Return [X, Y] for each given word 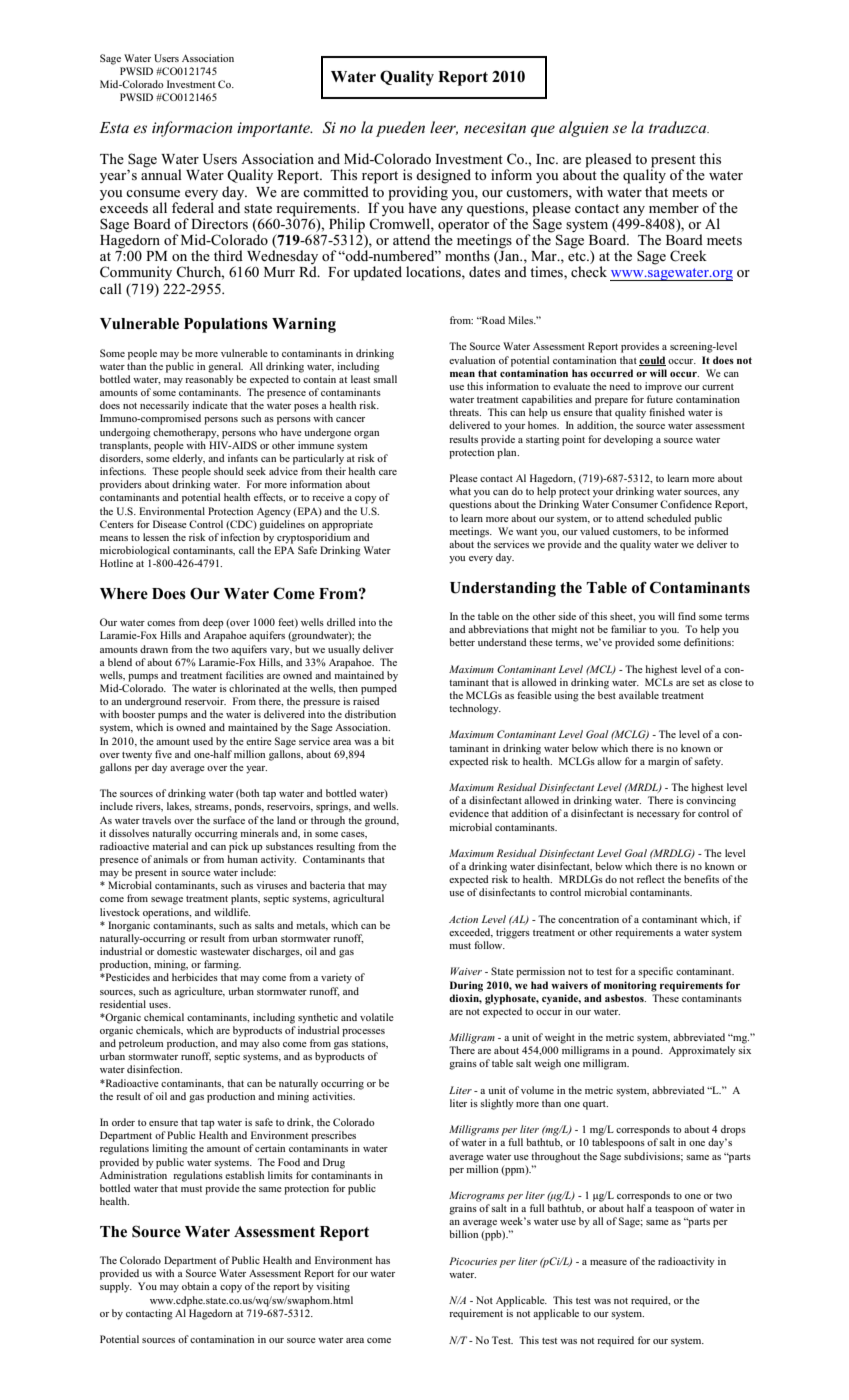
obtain [195, 1286]
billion [464, 1234]
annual [161, 173]
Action [463, 919]
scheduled [669, 518]
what [460, 491]
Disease [170, 524]
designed [443, 176]
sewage [167, 901]
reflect [651, 879]
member [674, 207]
